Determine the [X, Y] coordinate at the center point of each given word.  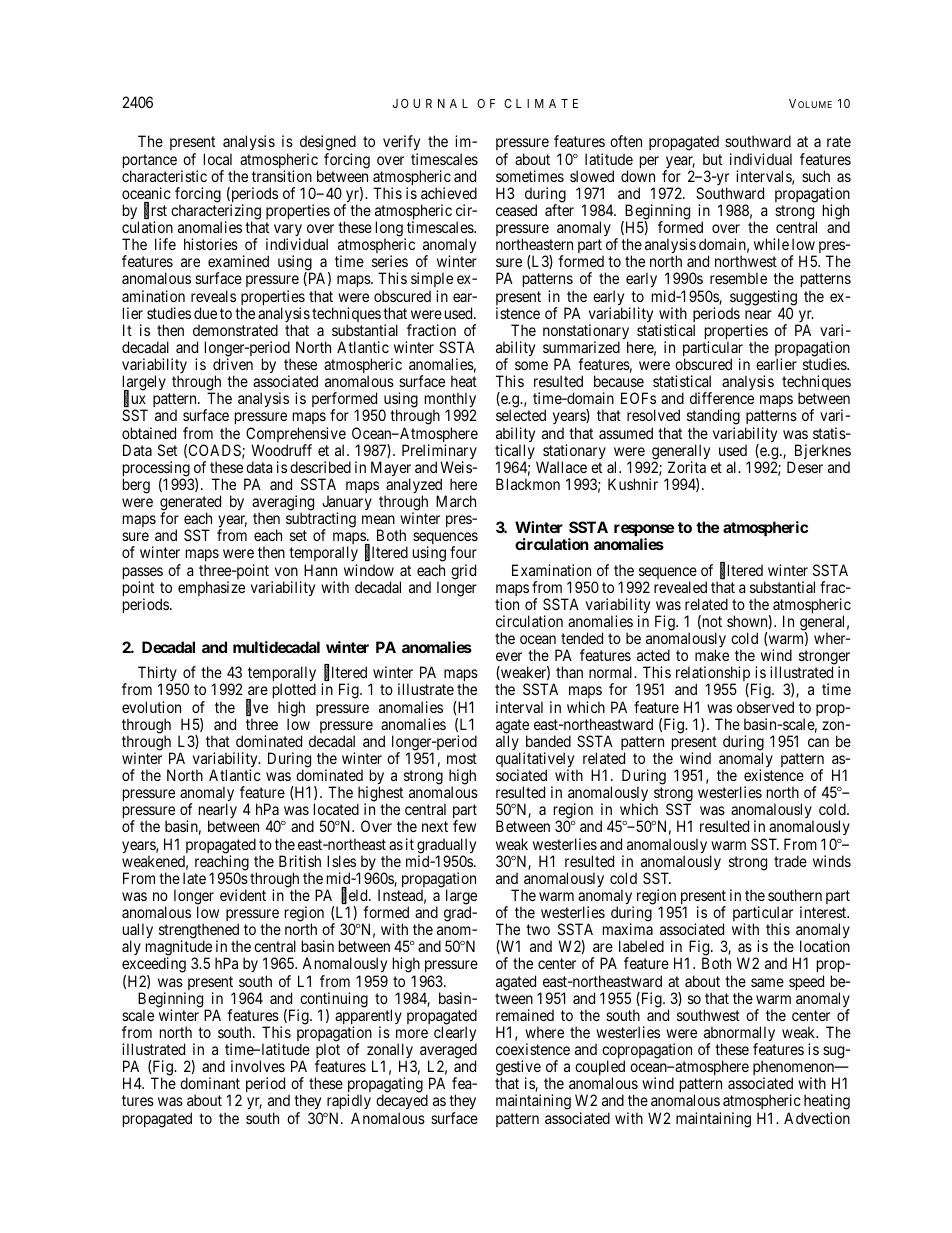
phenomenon [795, 1069]
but [712, 159]
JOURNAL [430, 103]
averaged [448, 1052]
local [218, 159]
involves [258, 1066]
